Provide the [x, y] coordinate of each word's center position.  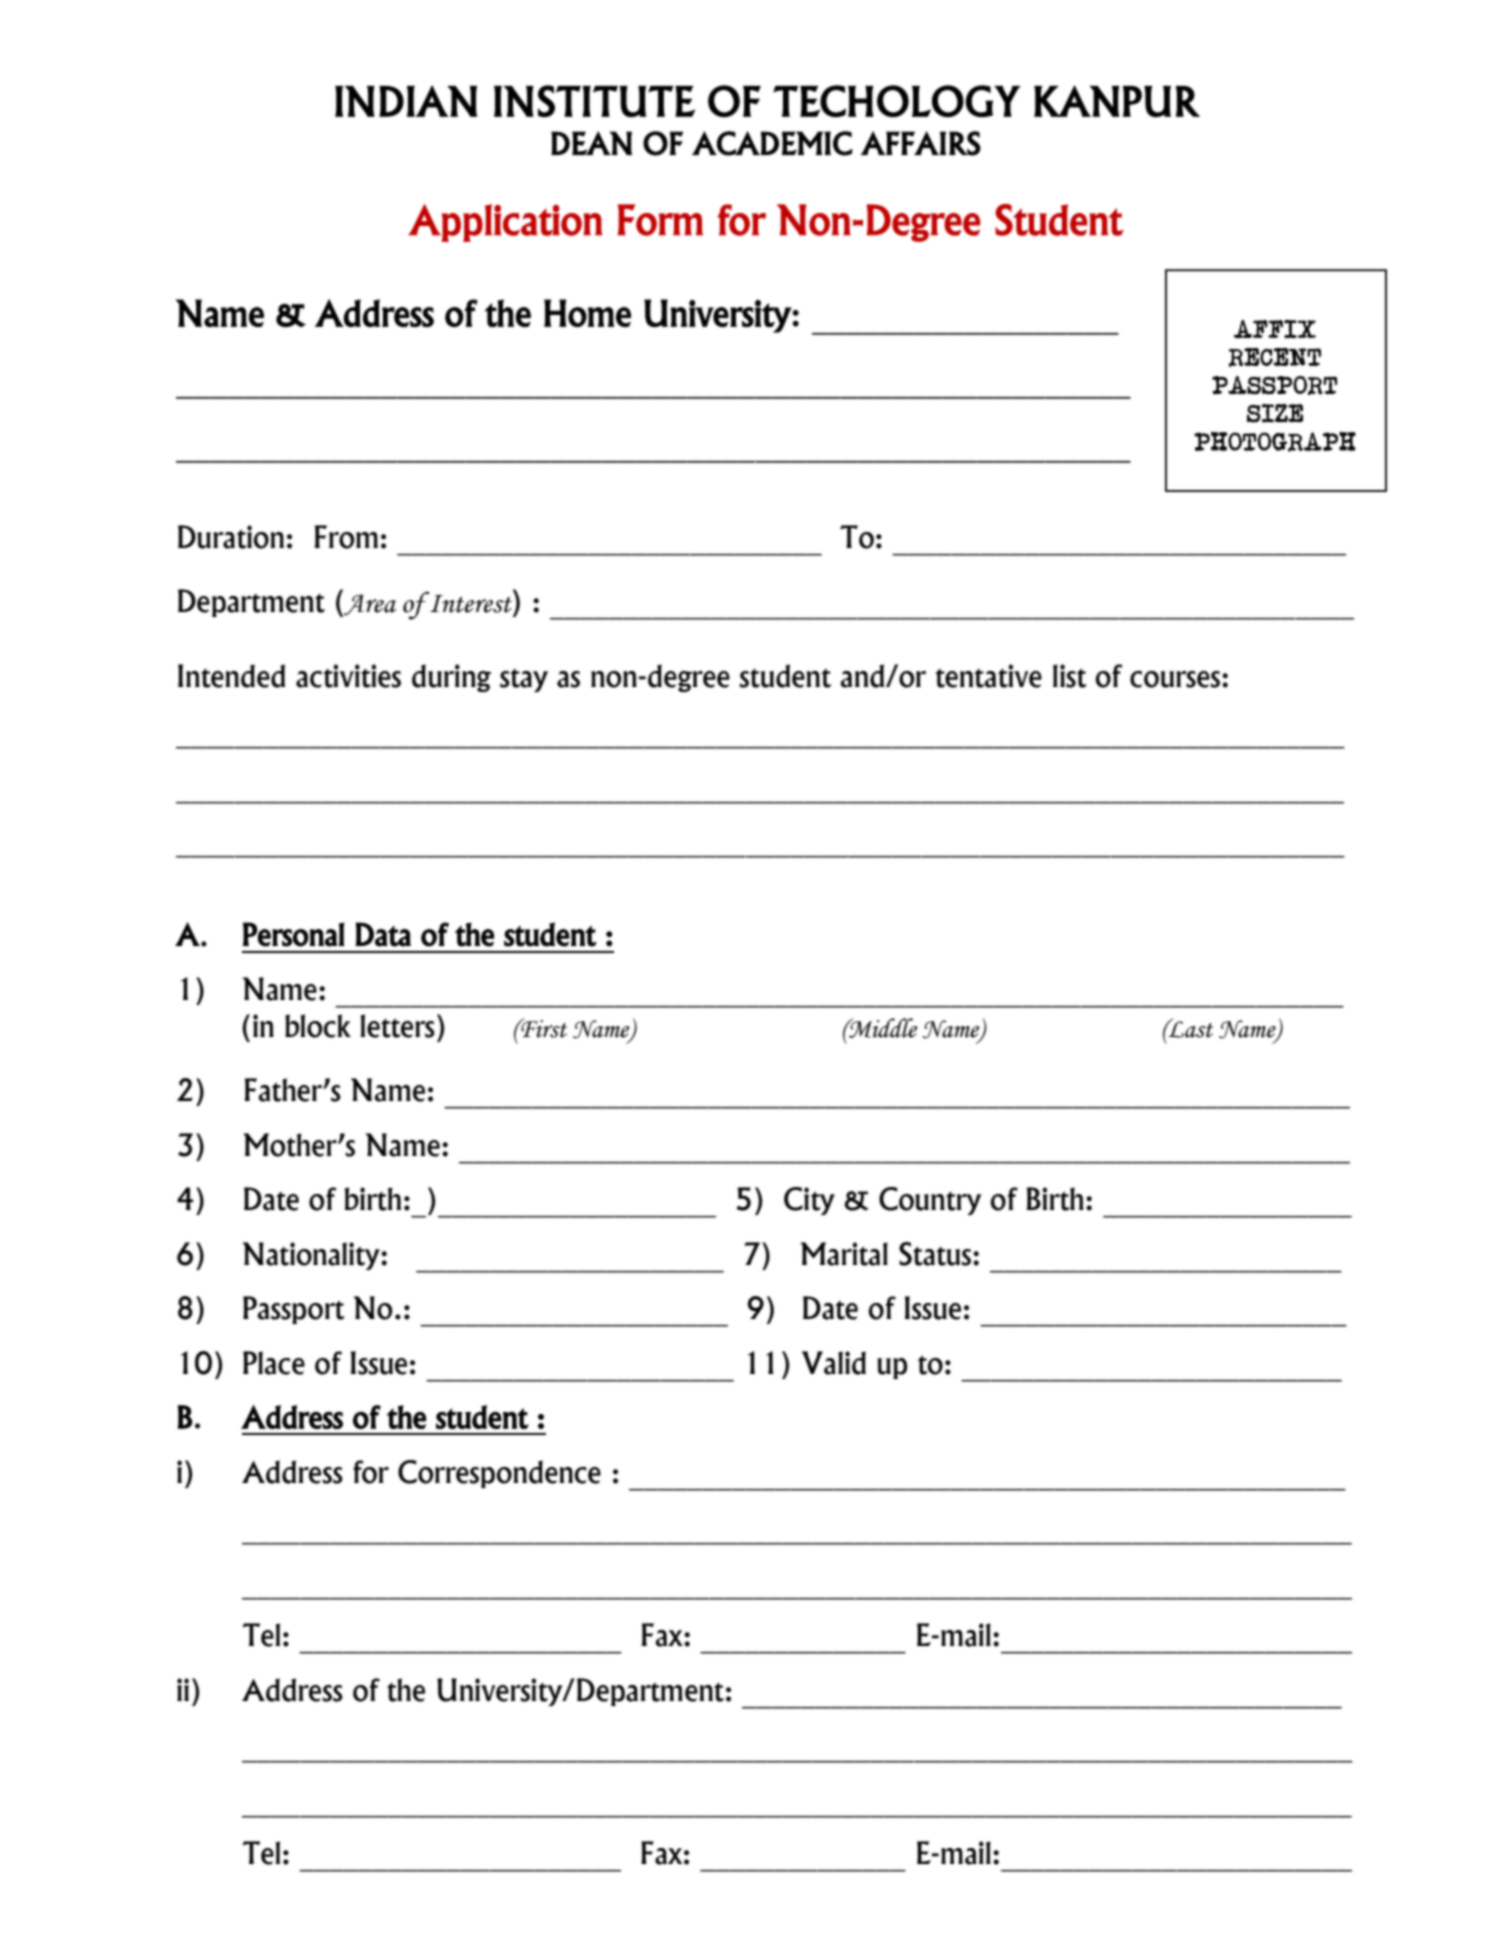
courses [1175, 679]
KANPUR [1117, 101]
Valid [834, 1363]
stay [524, 680]
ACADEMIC [772, 143]
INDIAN [406, 101]
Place [274, 1363]
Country [930, 1201]
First [543, 1028]
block [318, 1026]
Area [369, 605]
